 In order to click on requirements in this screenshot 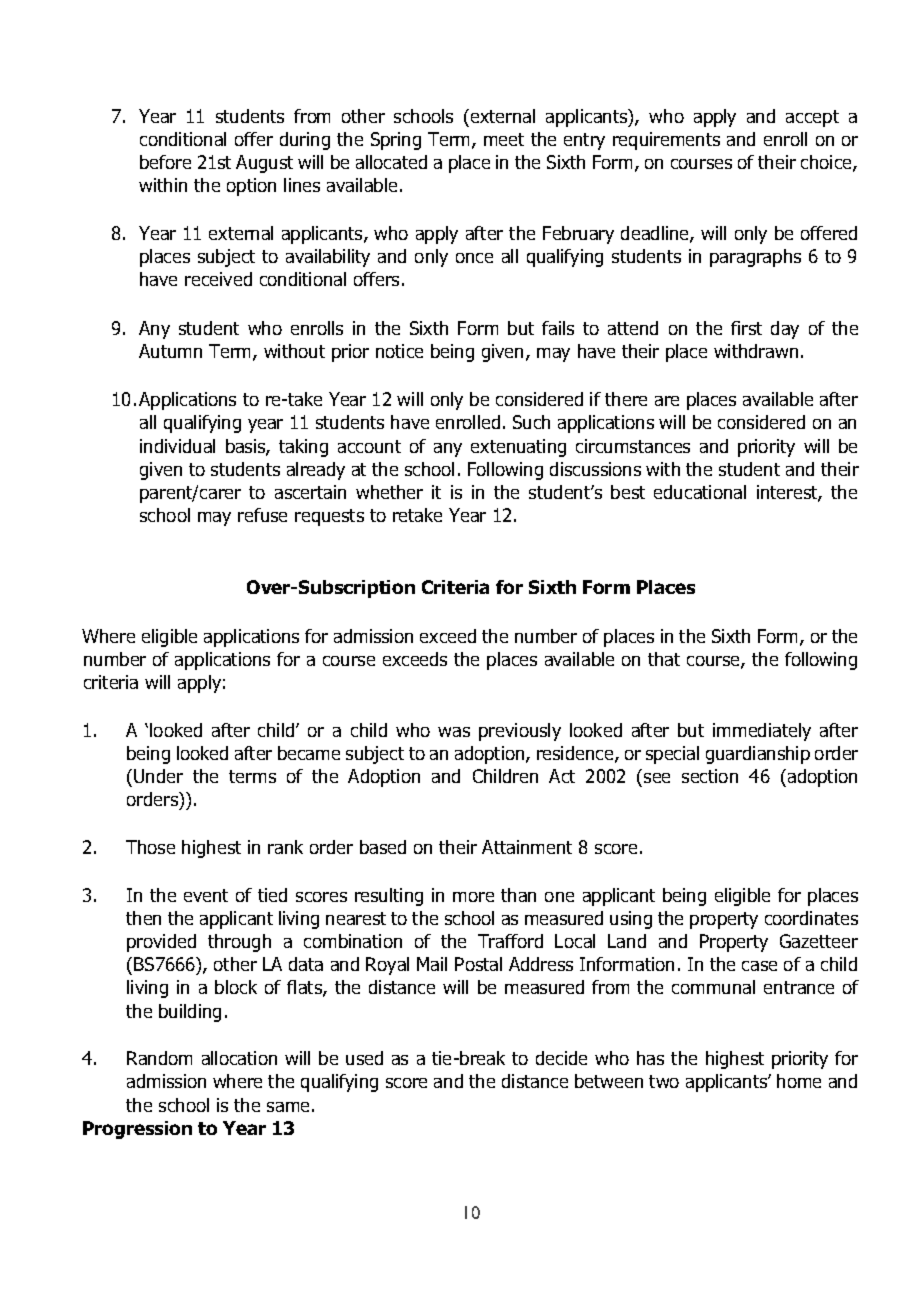, I will do `click(666, 141)`.
